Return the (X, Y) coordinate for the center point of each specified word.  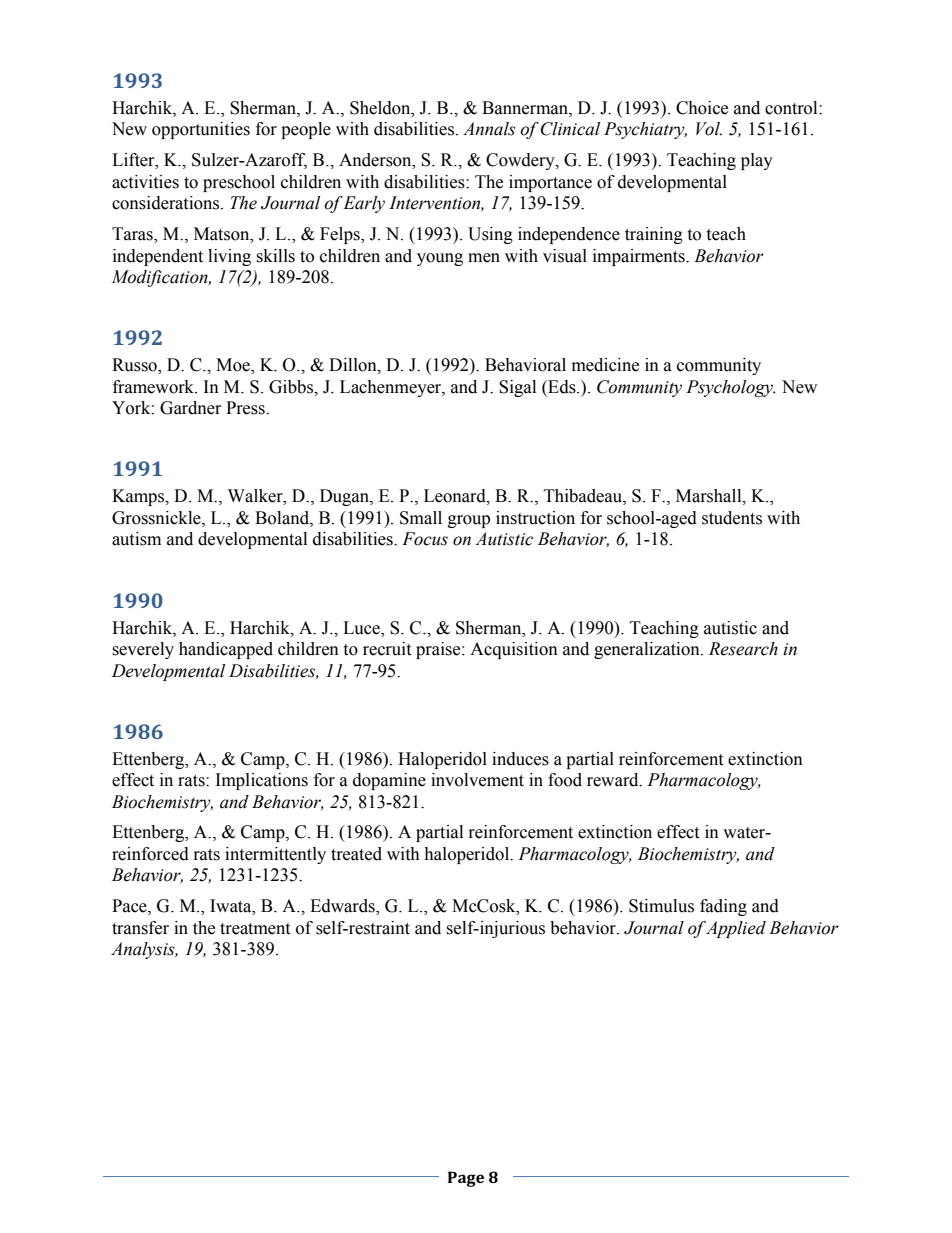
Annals (489, 129)
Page (465, 1179)
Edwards (343, 907)
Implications (262, 781)
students (732, 518)
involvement (477, 780)
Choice (702, 108)
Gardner (191, 408)
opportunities (201, 130)
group (469, 521)
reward (614, 780)
